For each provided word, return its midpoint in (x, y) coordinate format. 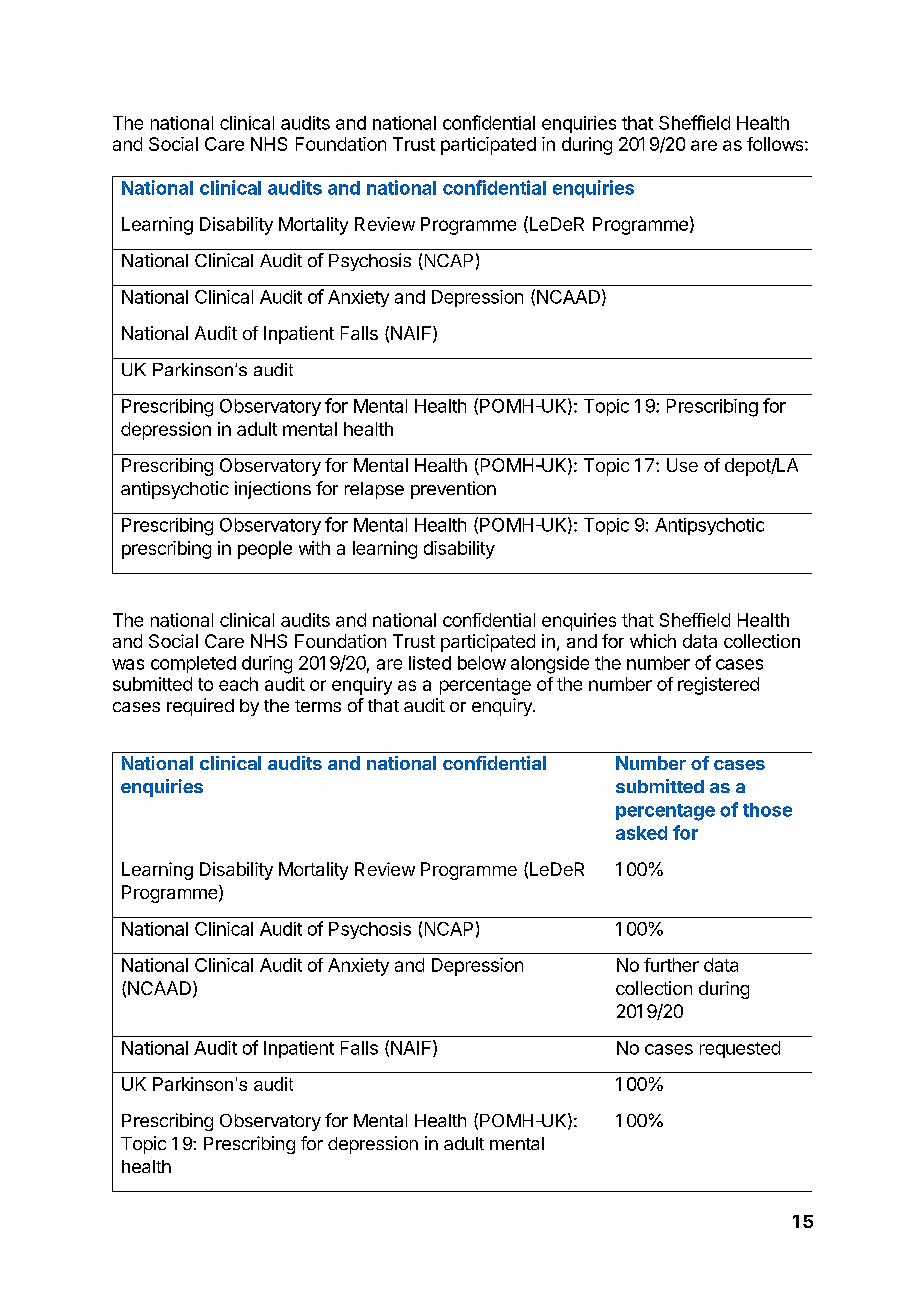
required (200, 707)
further (671, 965)
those (767, 810)
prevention (453, 490)
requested (740, 1049)
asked (641, 833)
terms (318, 706)
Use (682, 465)
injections (273, 490)
